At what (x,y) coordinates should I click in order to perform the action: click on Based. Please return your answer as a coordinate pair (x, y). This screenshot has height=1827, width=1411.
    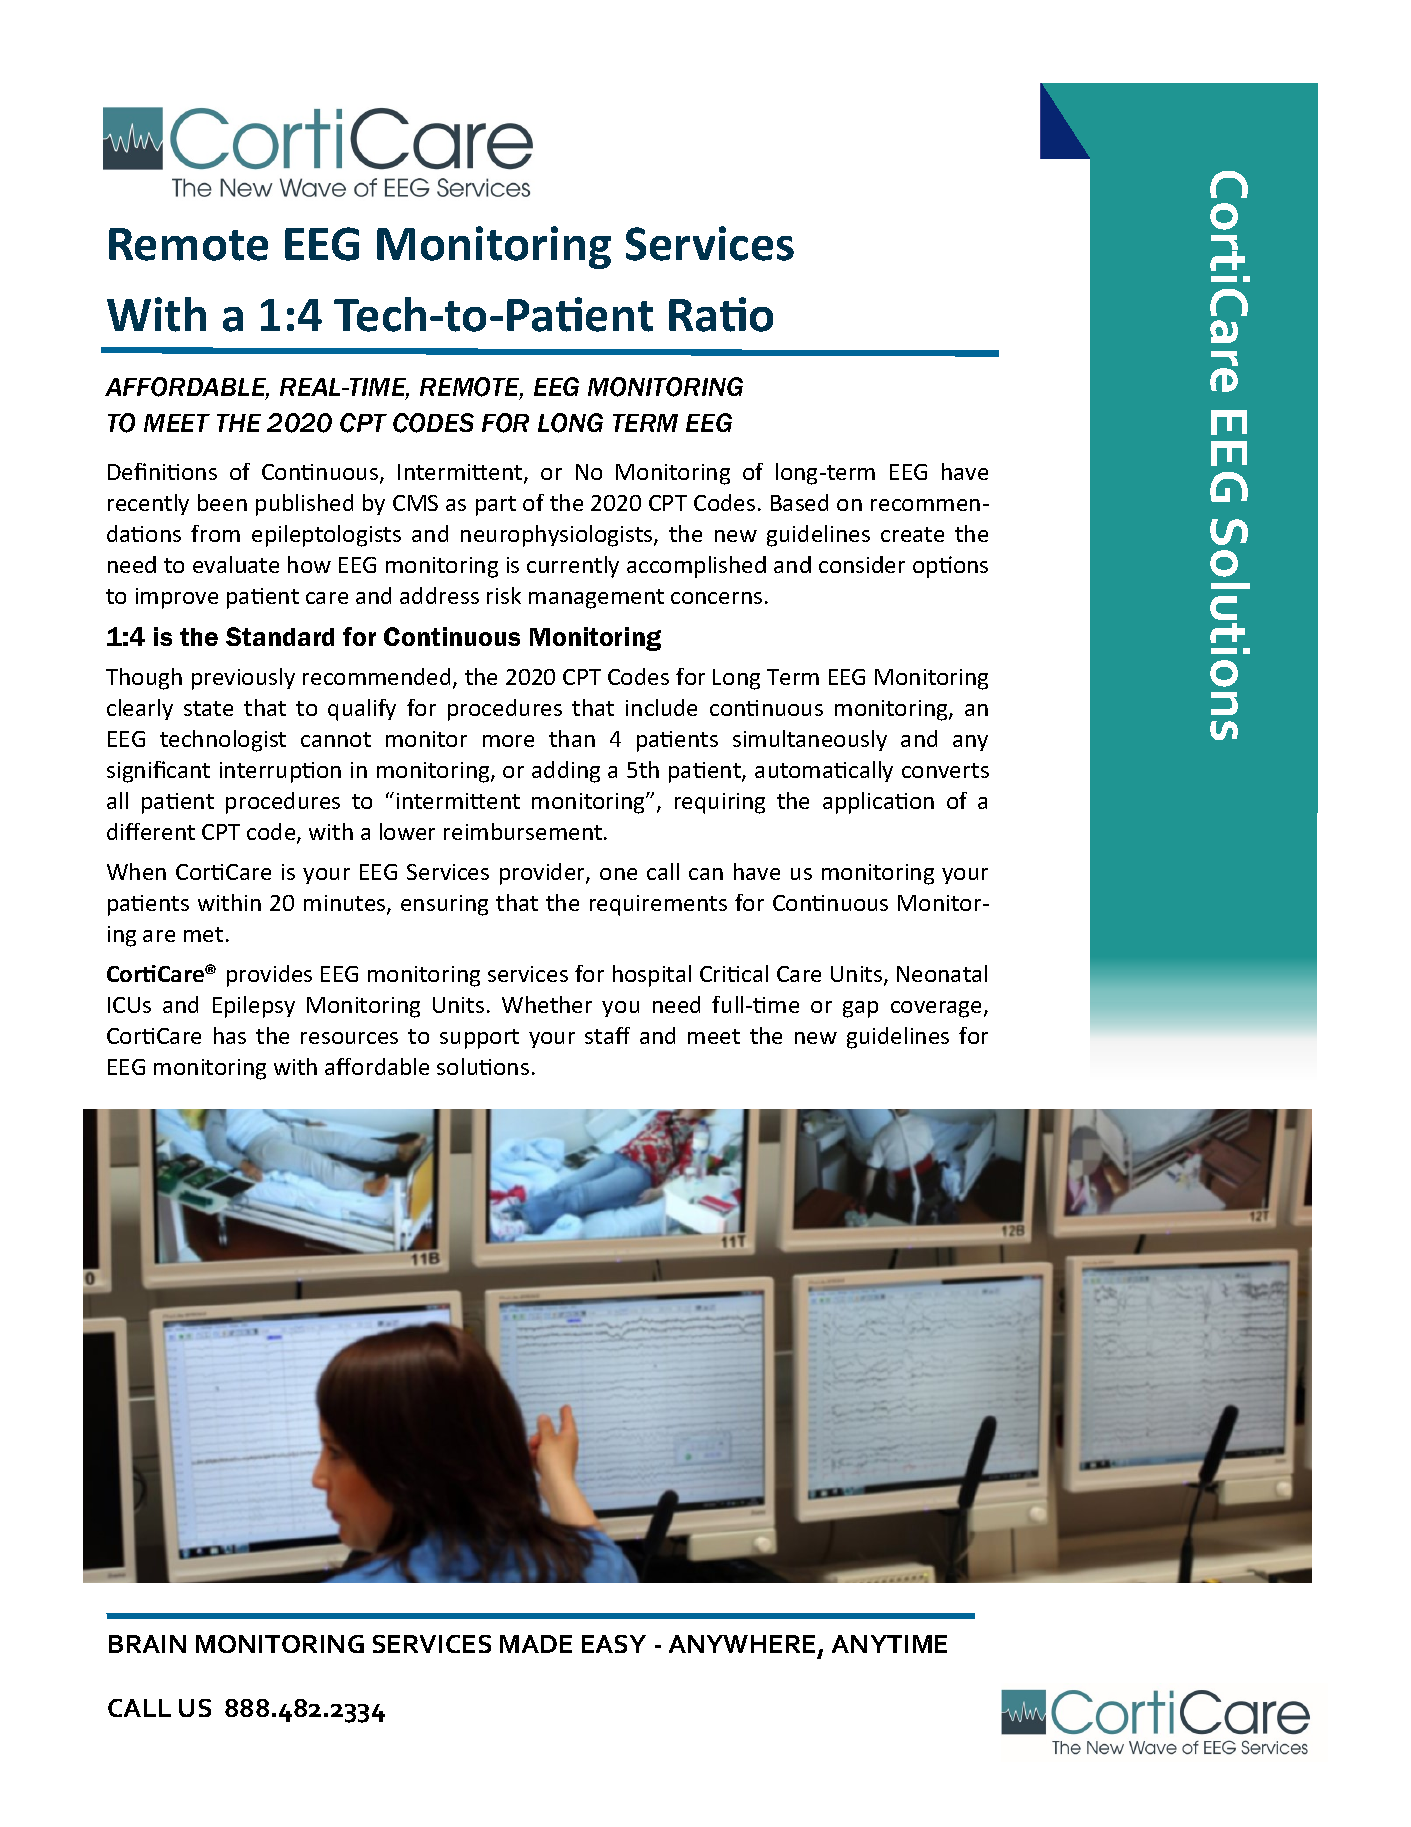
    Looking at the image, I should click on (799, 502).
